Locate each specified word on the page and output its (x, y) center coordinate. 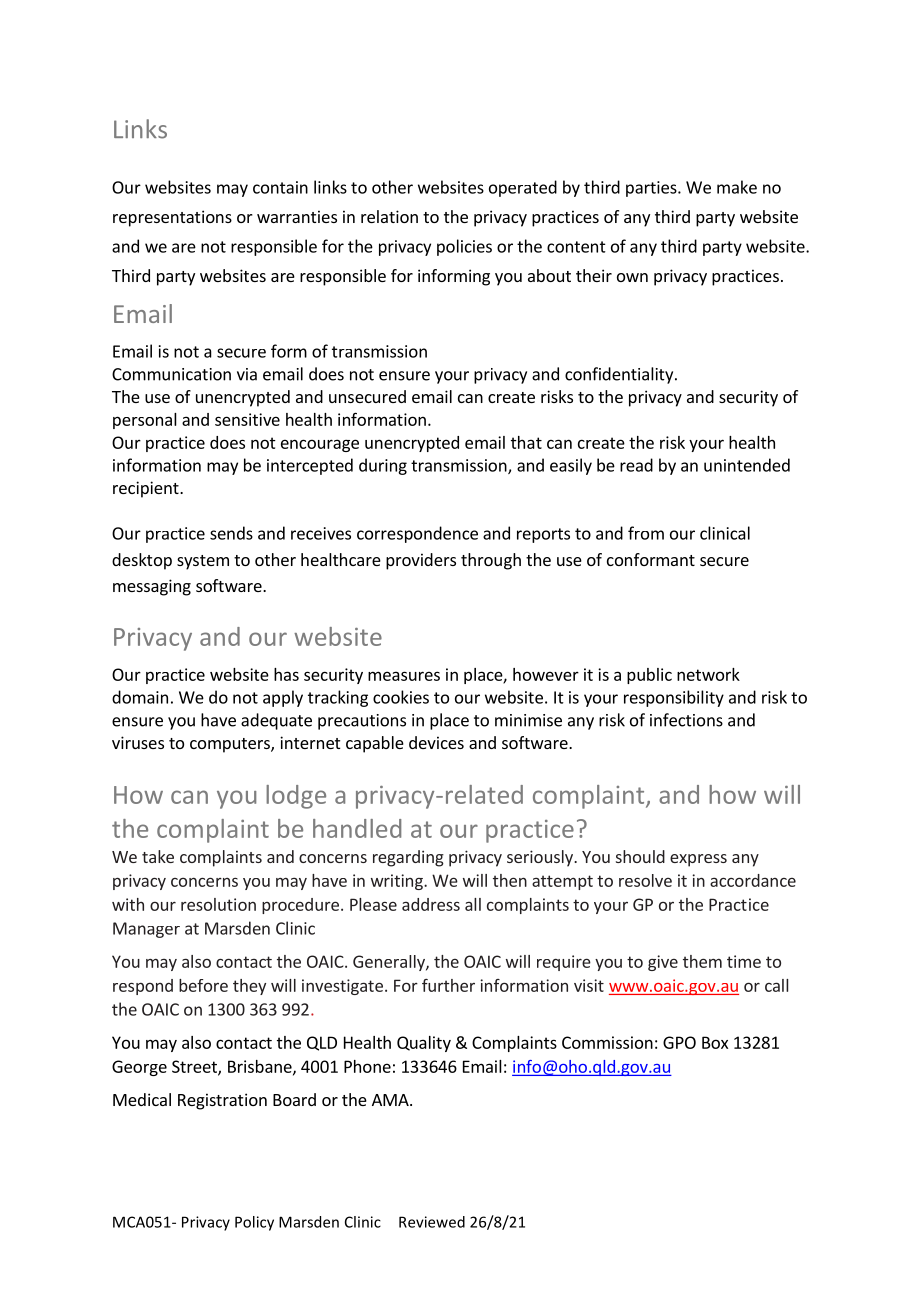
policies (464, 247)
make (737, 187)
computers (231, 745)
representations (172, 218)
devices (436, 742)
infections (686, 720)
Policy (254, 1223)
